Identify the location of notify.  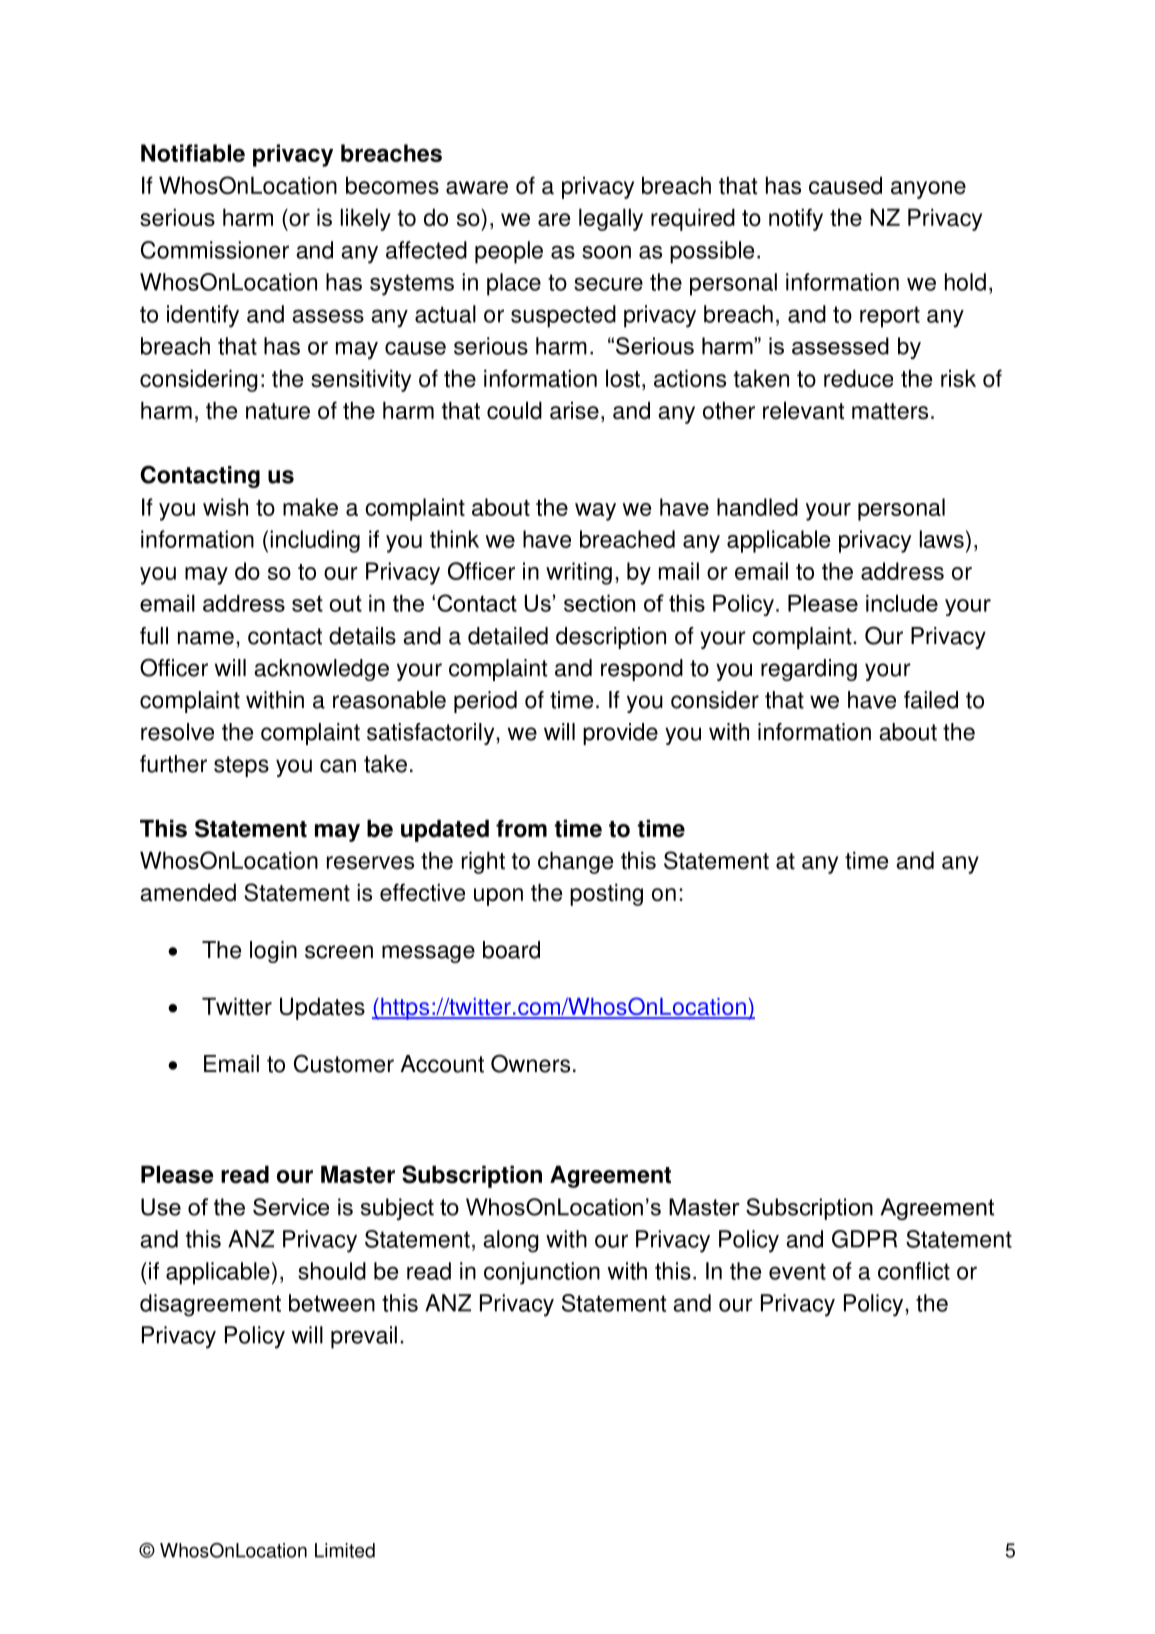
(796, 219).
